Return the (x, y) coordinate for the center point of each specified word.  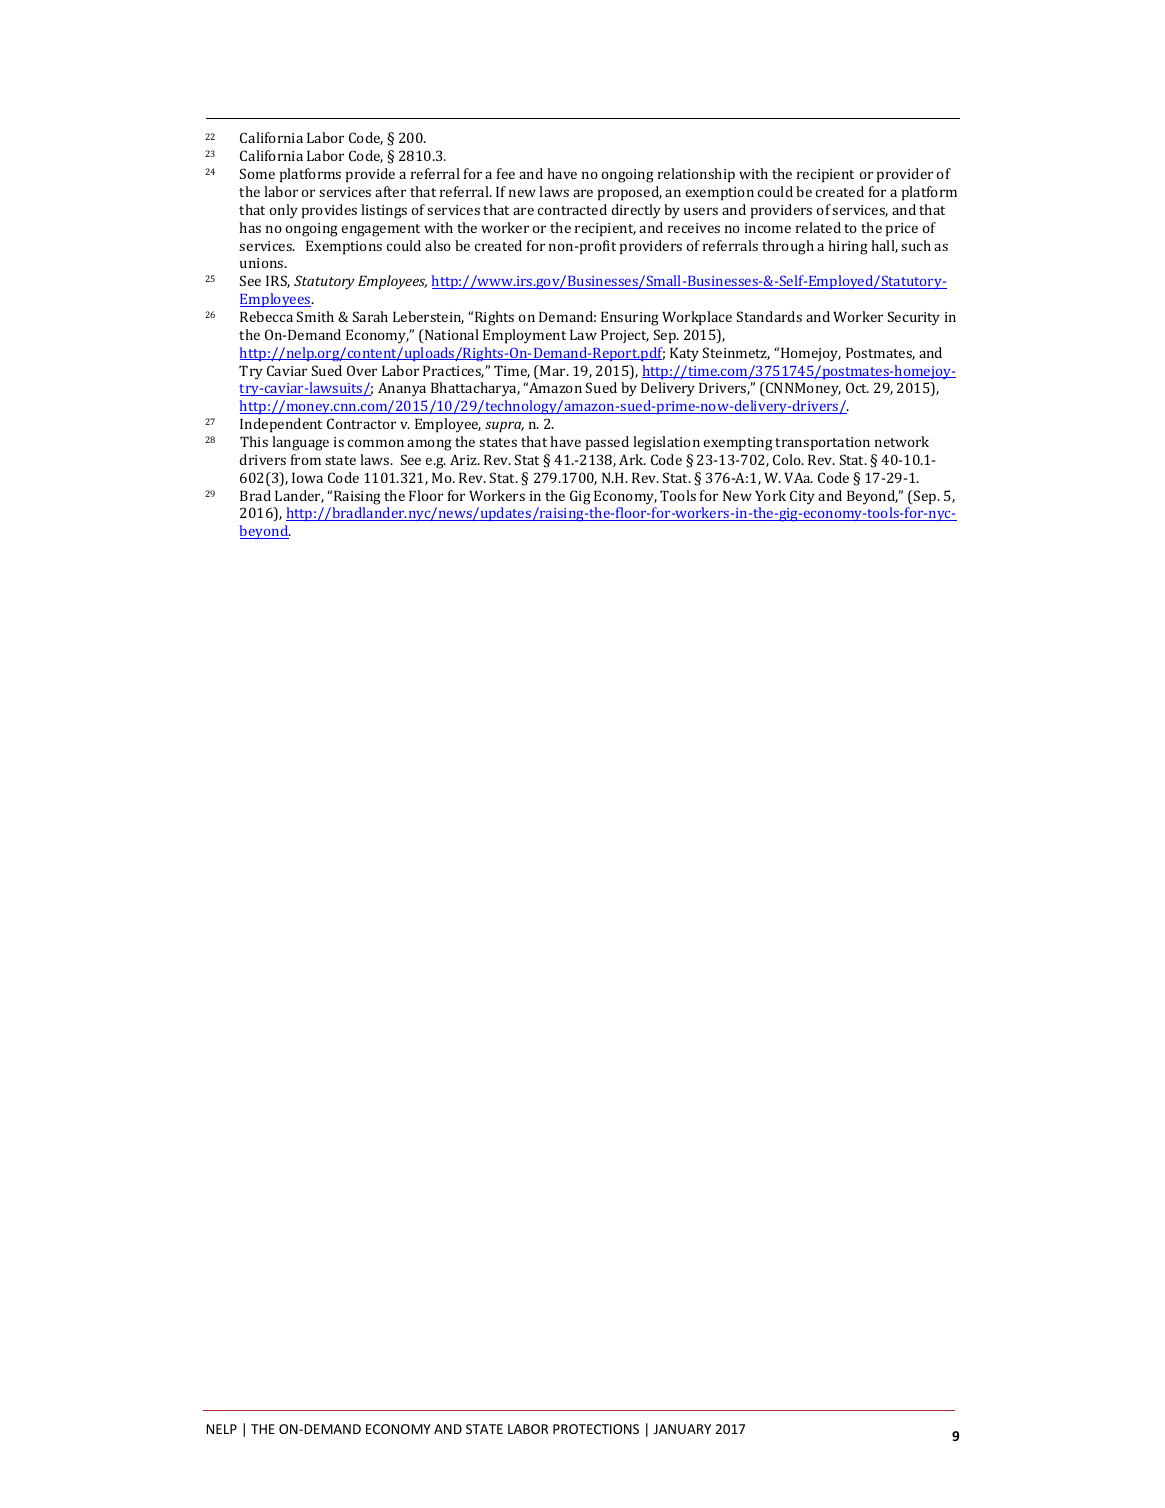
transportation (822, 444)
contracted (572, 209)
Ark (632, 459)
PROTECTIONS (596, 1429)
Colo (788, 459)
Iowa (307, 477)
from (306, 459)
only (283, 211)
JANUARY (682, 1429)
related (818, 227)
